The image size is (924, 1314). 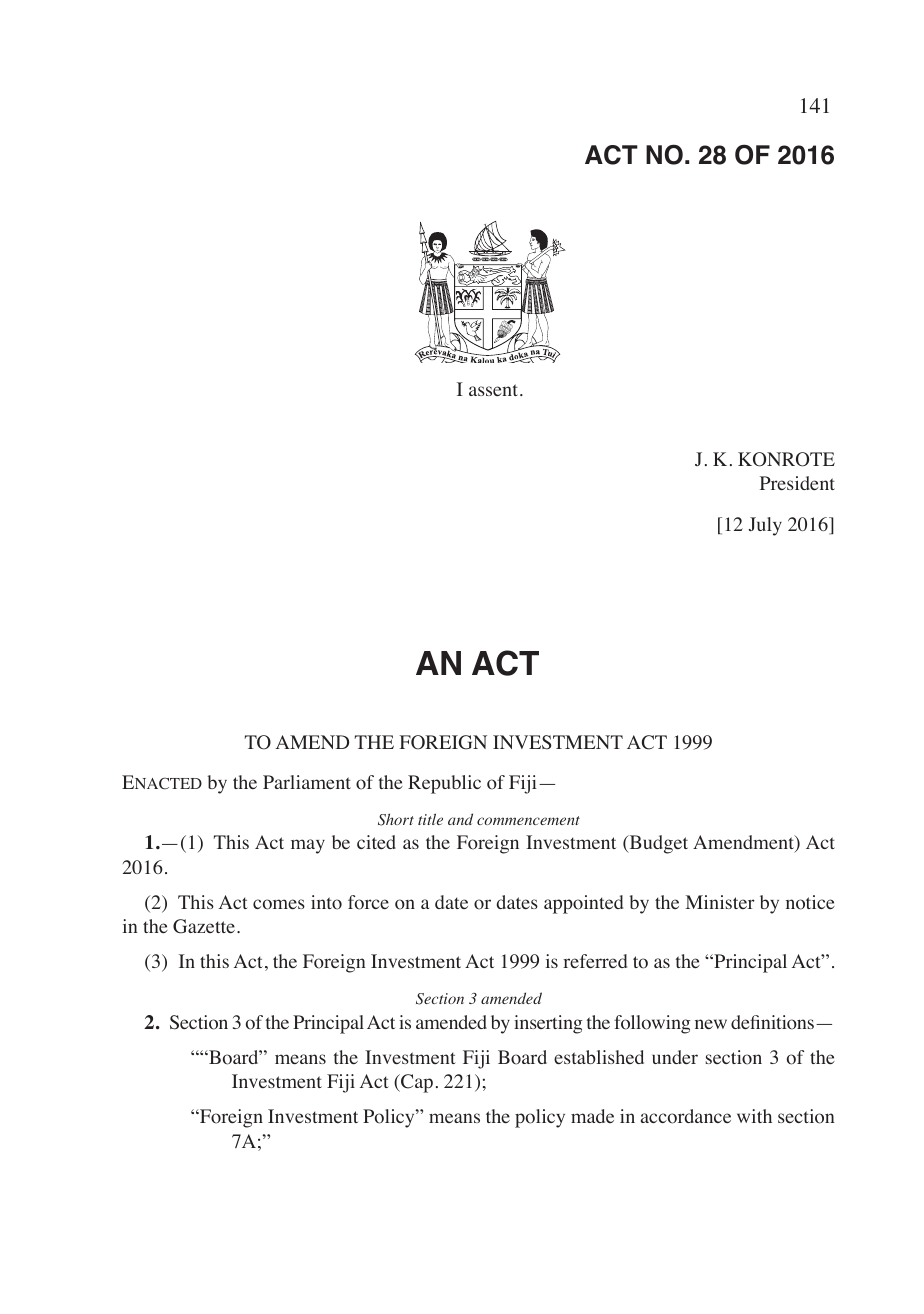 What do you see at coordinates (765, 526) in the screenshot?
I see `July` at bounding box center [765, 526].
